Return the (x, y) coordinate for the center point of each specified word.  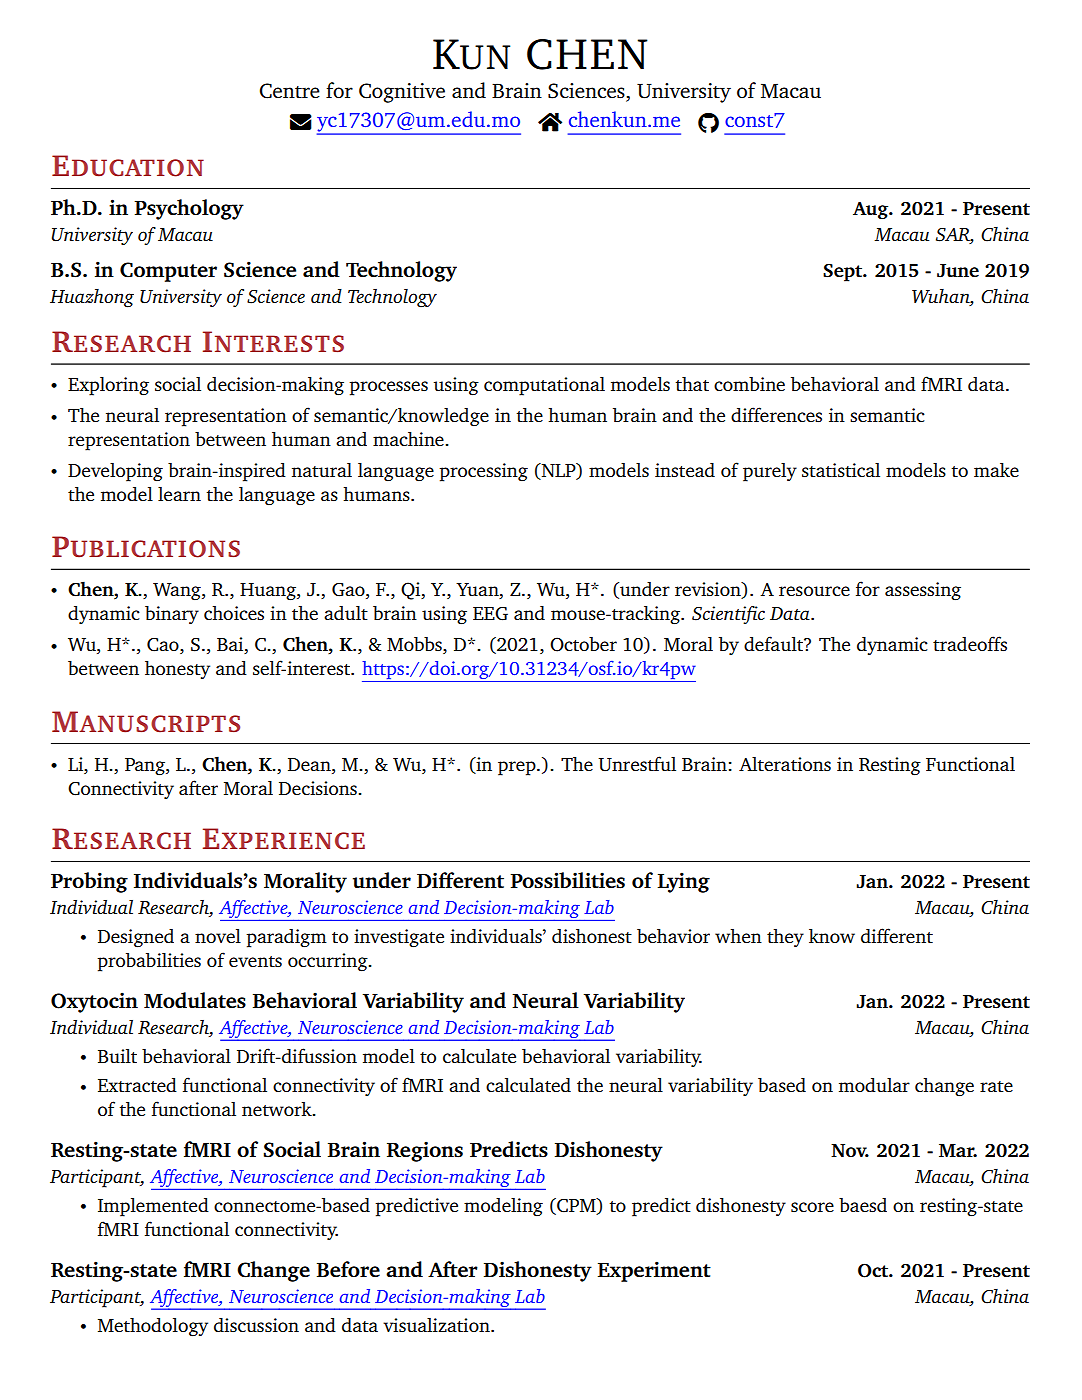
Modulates (195, 1000)
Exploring (108, 386)
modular (874, 1085)
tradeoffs (970, 643)
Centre (290, 91)
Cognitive (402, 93)
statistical (841, 470)
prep (518, 768)
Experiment (654, 1271)
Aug (872, 210)
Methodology (153, 1327)
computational (544, 386)
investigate (399, 938)
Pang (146, 766)
